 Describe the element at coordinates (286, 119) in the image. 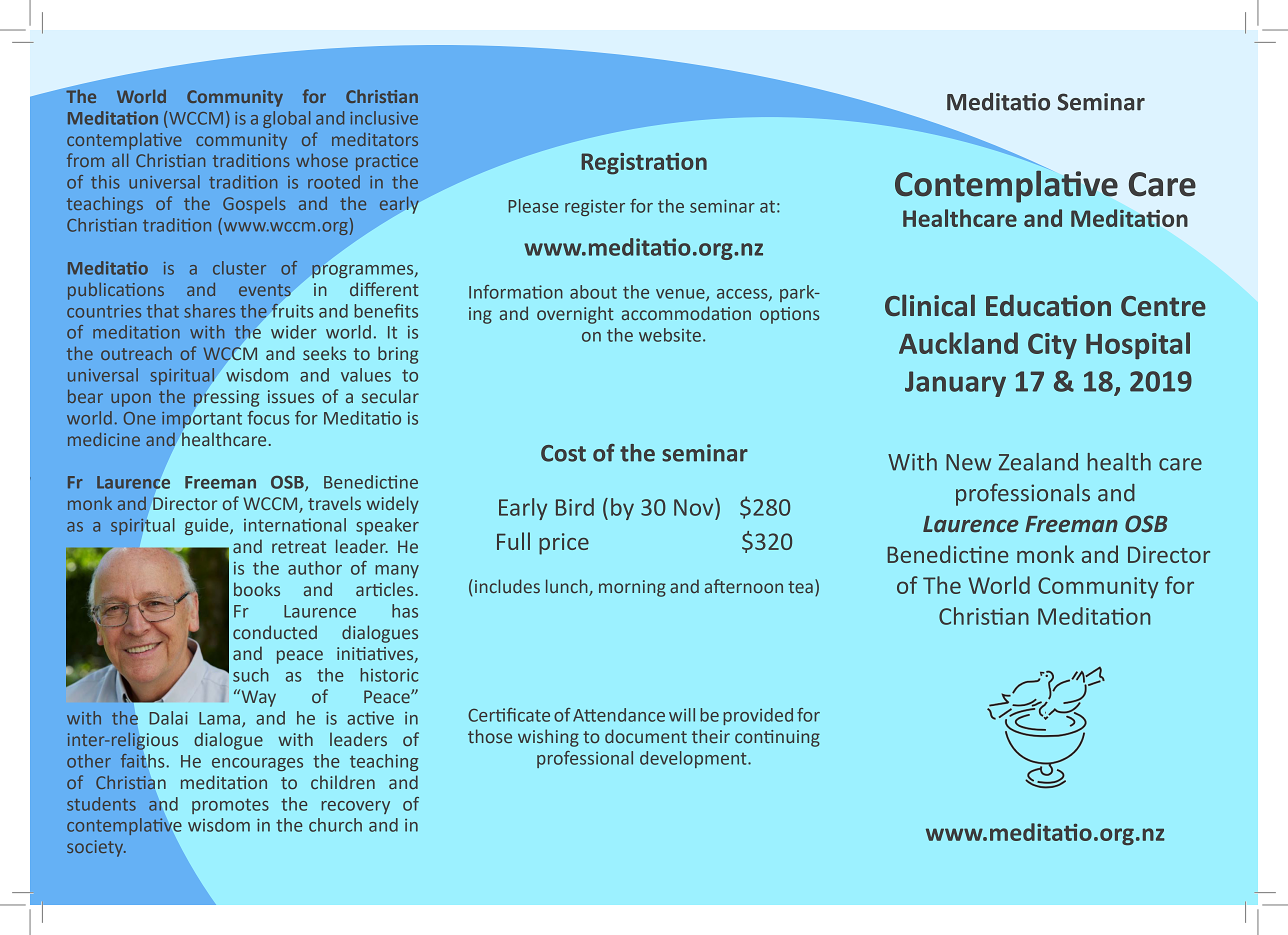

I see `global` at that location.
